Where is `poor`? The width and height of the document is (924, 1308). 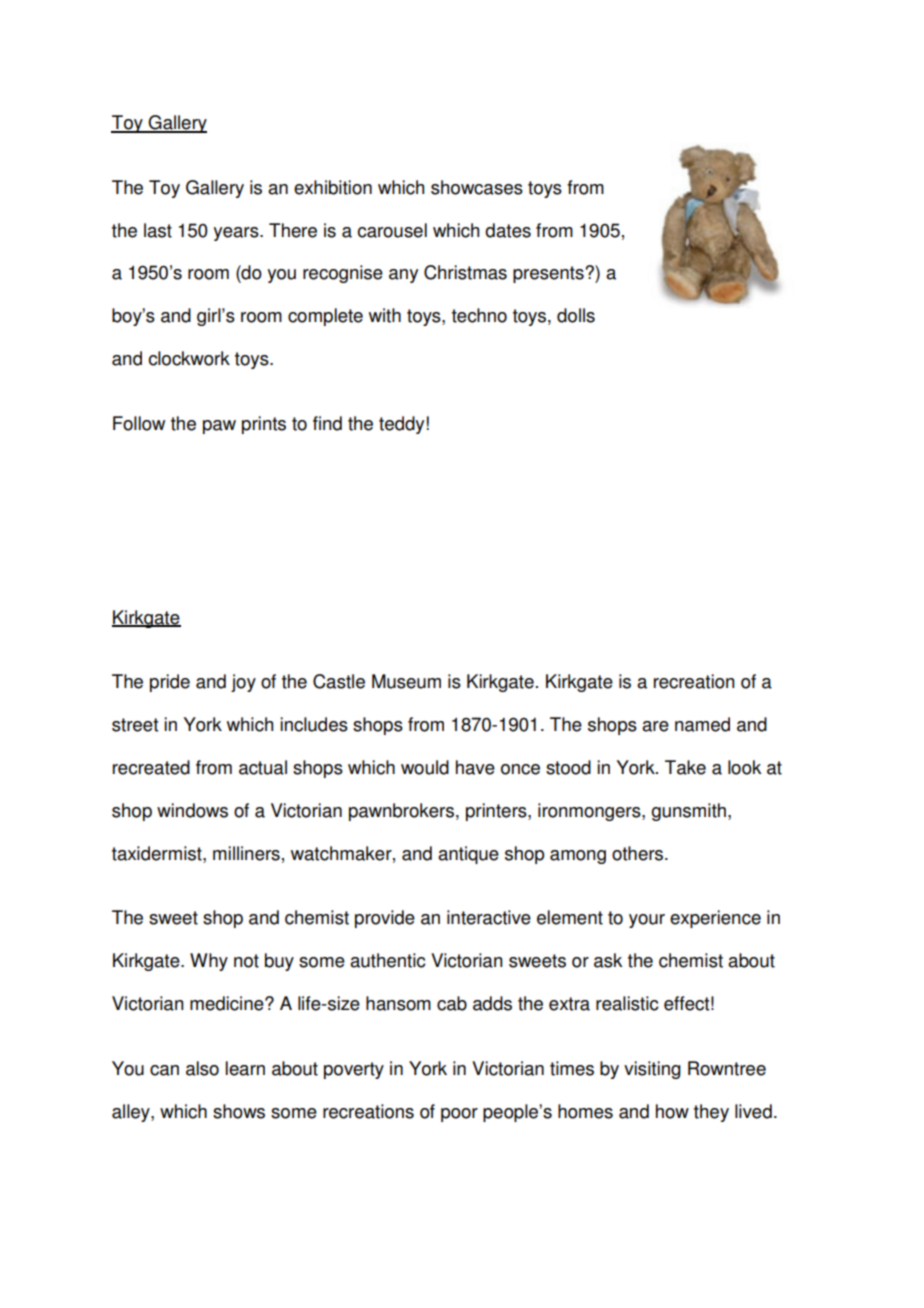 poor is located at coordinates (459, 1115).
